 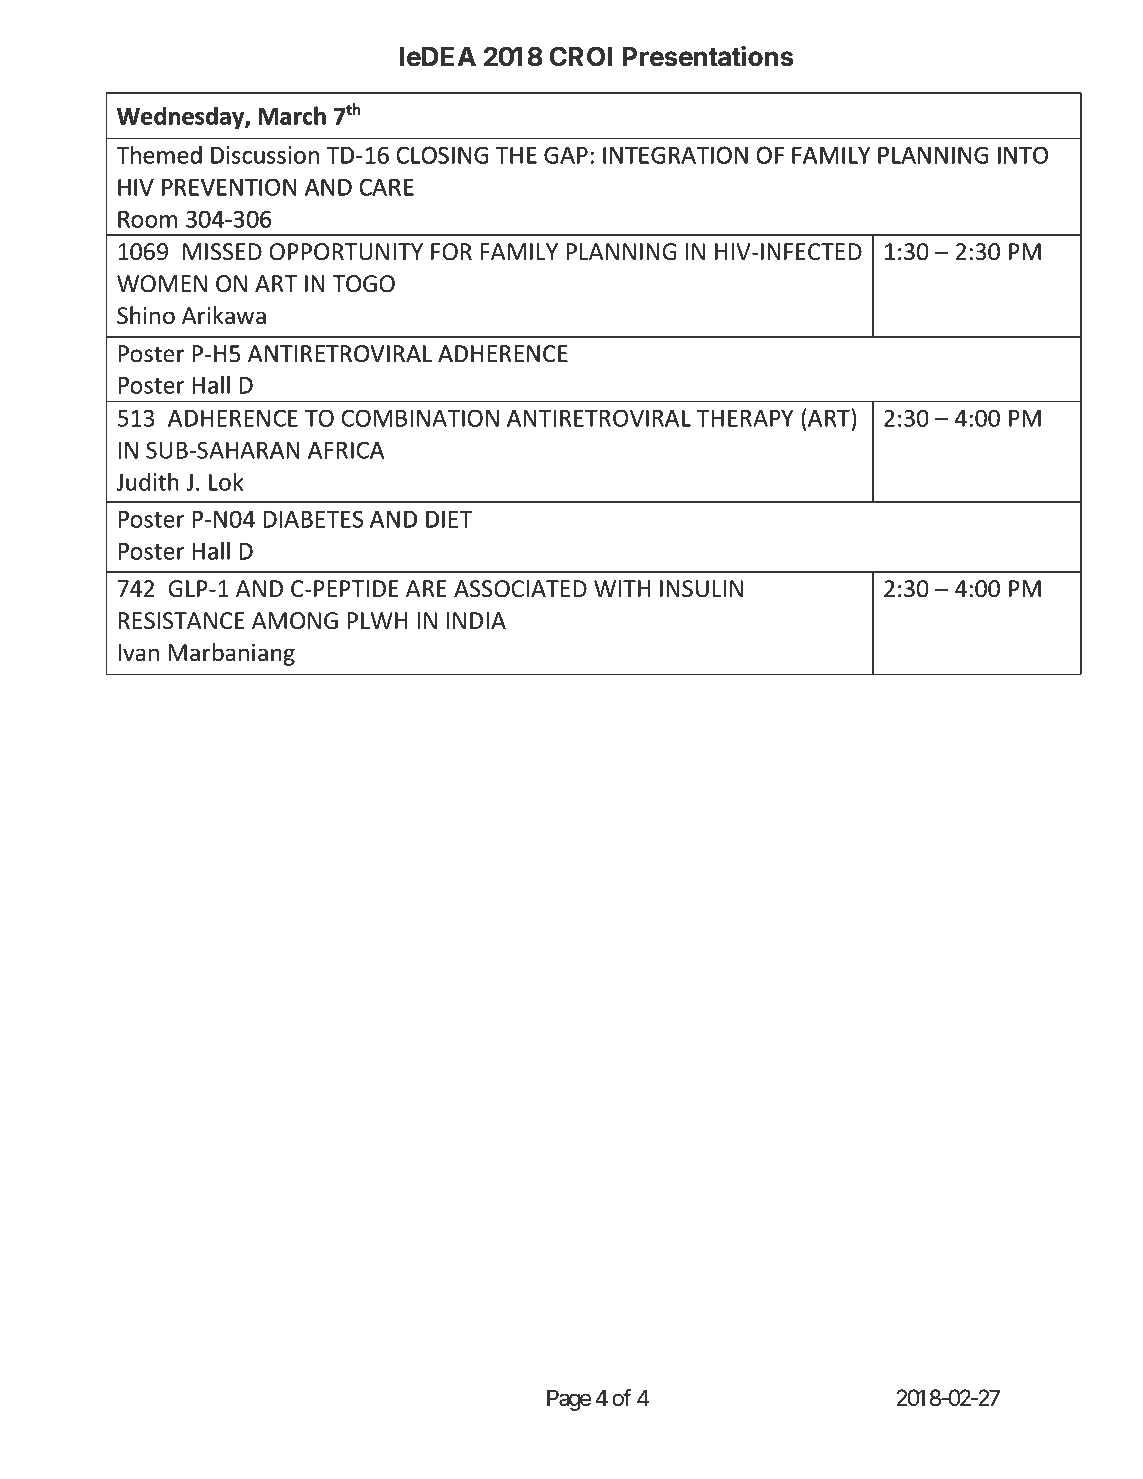 What do you see at coordinates (1023, 155) in the document?
I see `INTO` at bounding box center [1023, 155].
